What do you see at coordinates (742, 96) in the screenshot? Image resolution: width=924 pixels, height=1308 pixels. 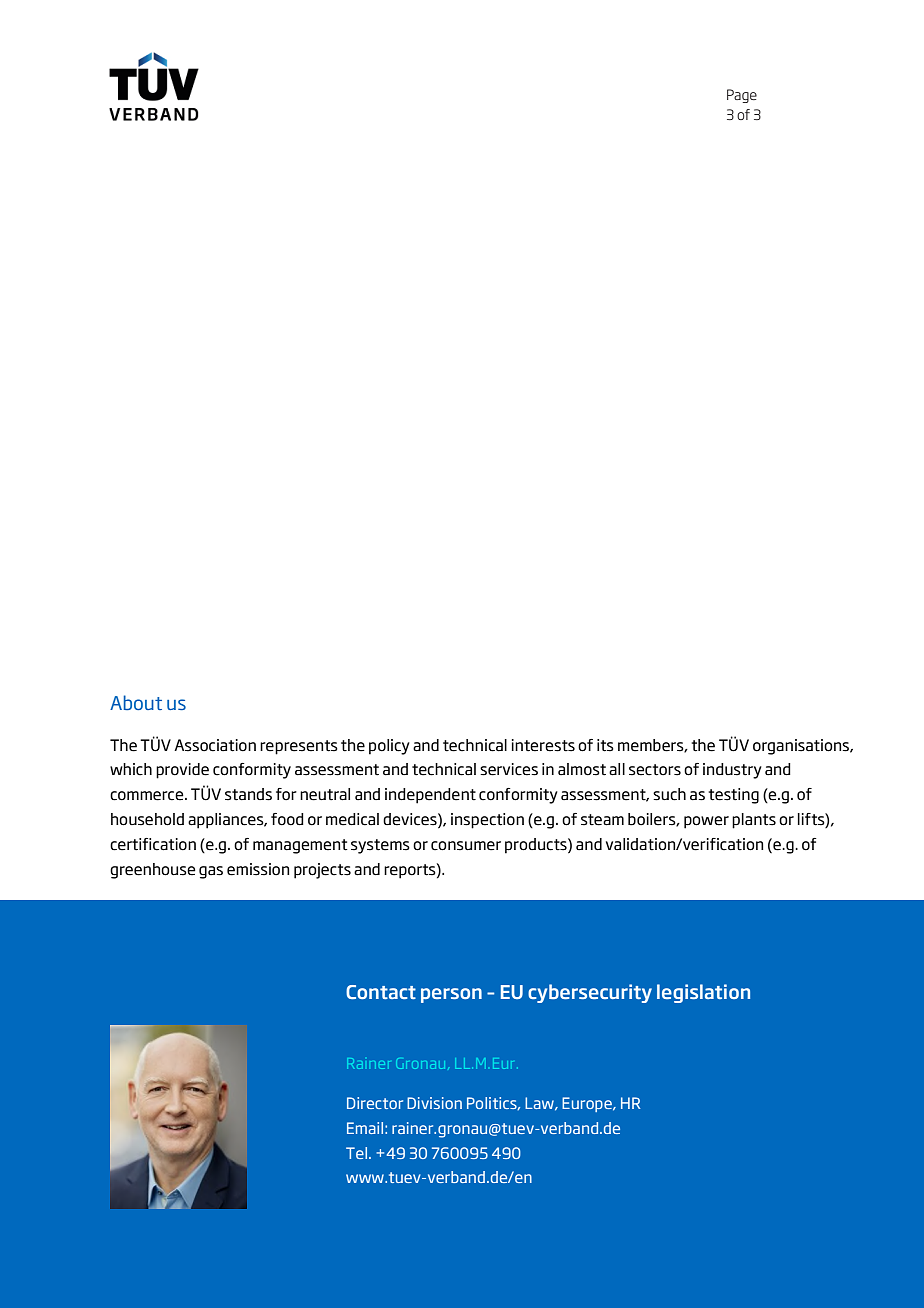 I see `Page` at bounding box center [742, 96].
